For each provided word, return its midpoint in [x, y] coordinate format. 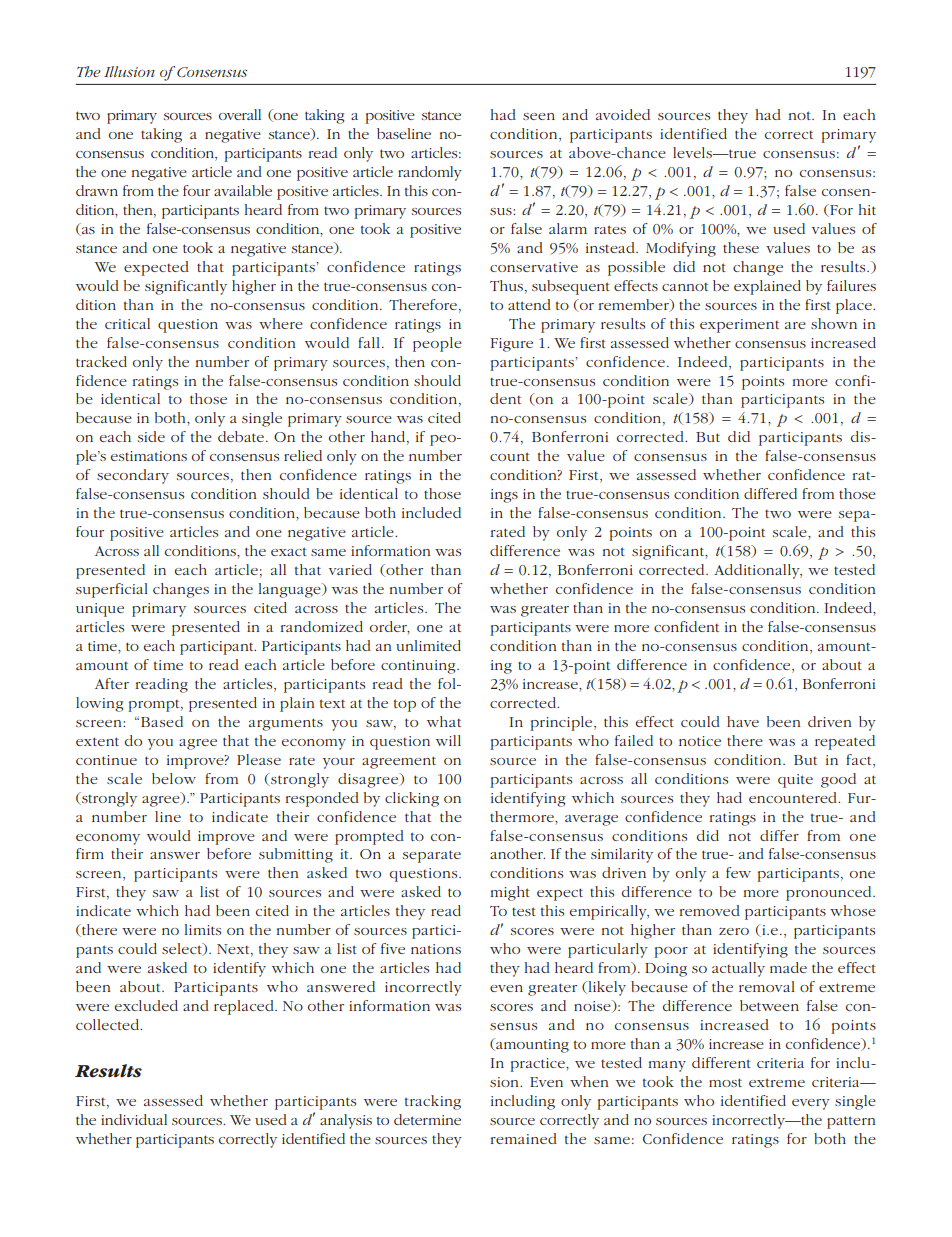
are [795, 325]
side [151, 436]
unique [100, 610]
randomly [430, 173]
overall [240, 114]
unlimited [428, 645]
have [743, 721]
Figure [511, 345]
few [738, 872]
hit [867, 209]
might [510, 893]
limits [202, 929]
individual [134, 1119]
